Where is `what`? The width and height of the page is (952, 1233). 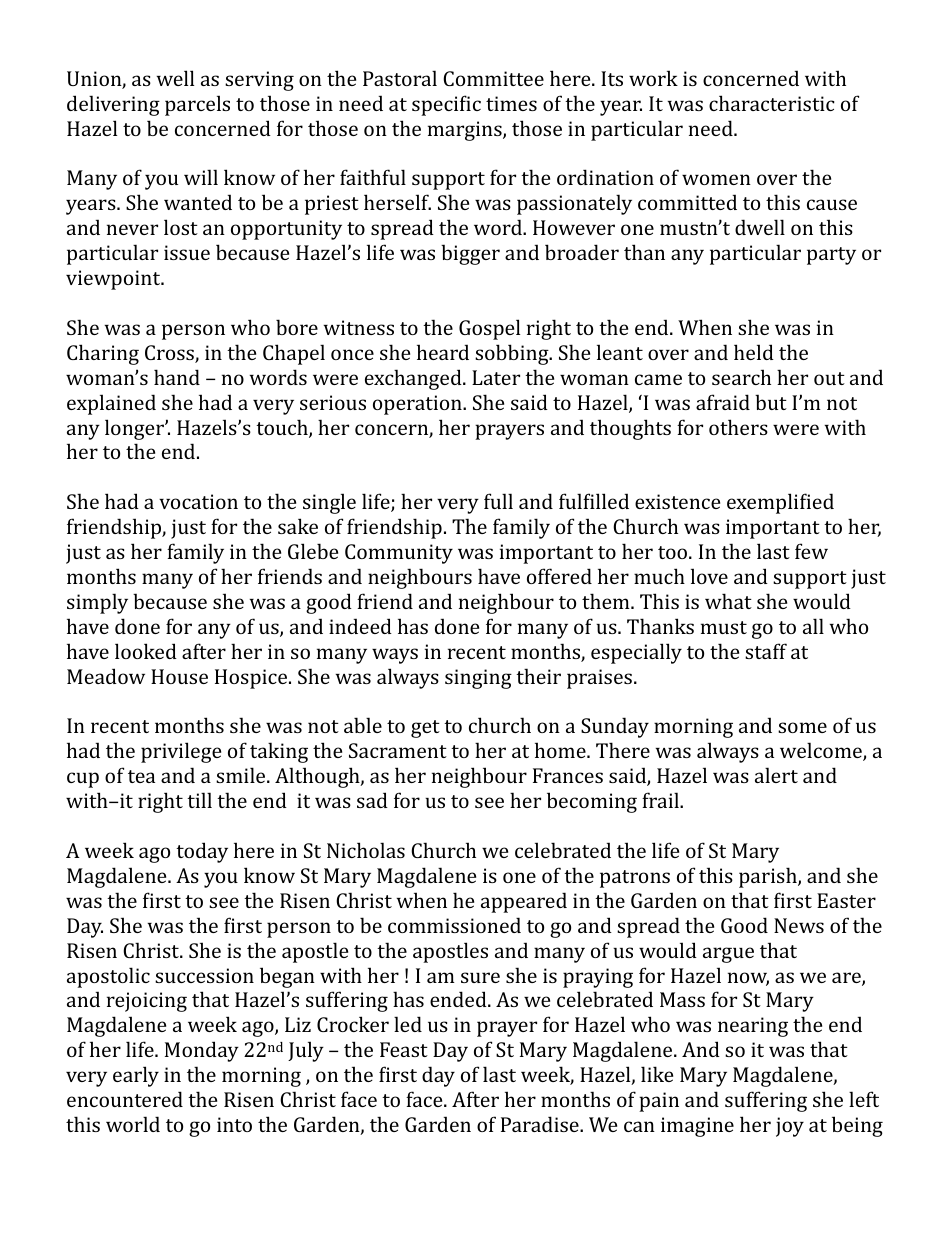 what is located at coordinates (728, 601).
